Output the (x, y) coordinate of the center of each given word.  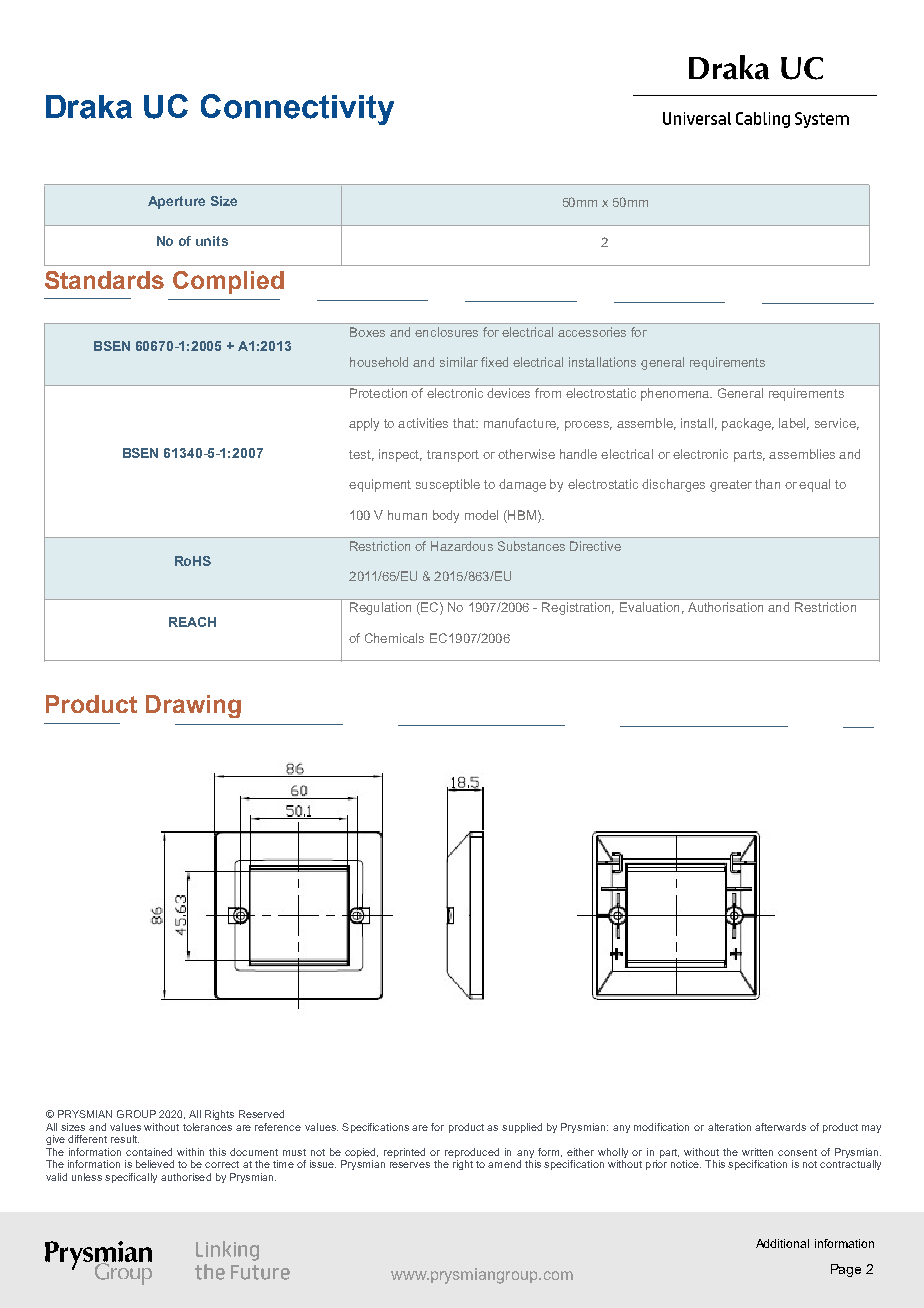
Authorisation (725, 607)
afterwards (780, 1127)
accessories (592, 332)
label (794, 424)
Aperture (176, 202)
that (465, 423)
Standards (104, 280)
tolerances (207, 1127)
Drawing (193, 706)
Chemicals (394, 638)
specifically (131, 1178)
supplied (522, 1128)
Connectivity (297, 109)
